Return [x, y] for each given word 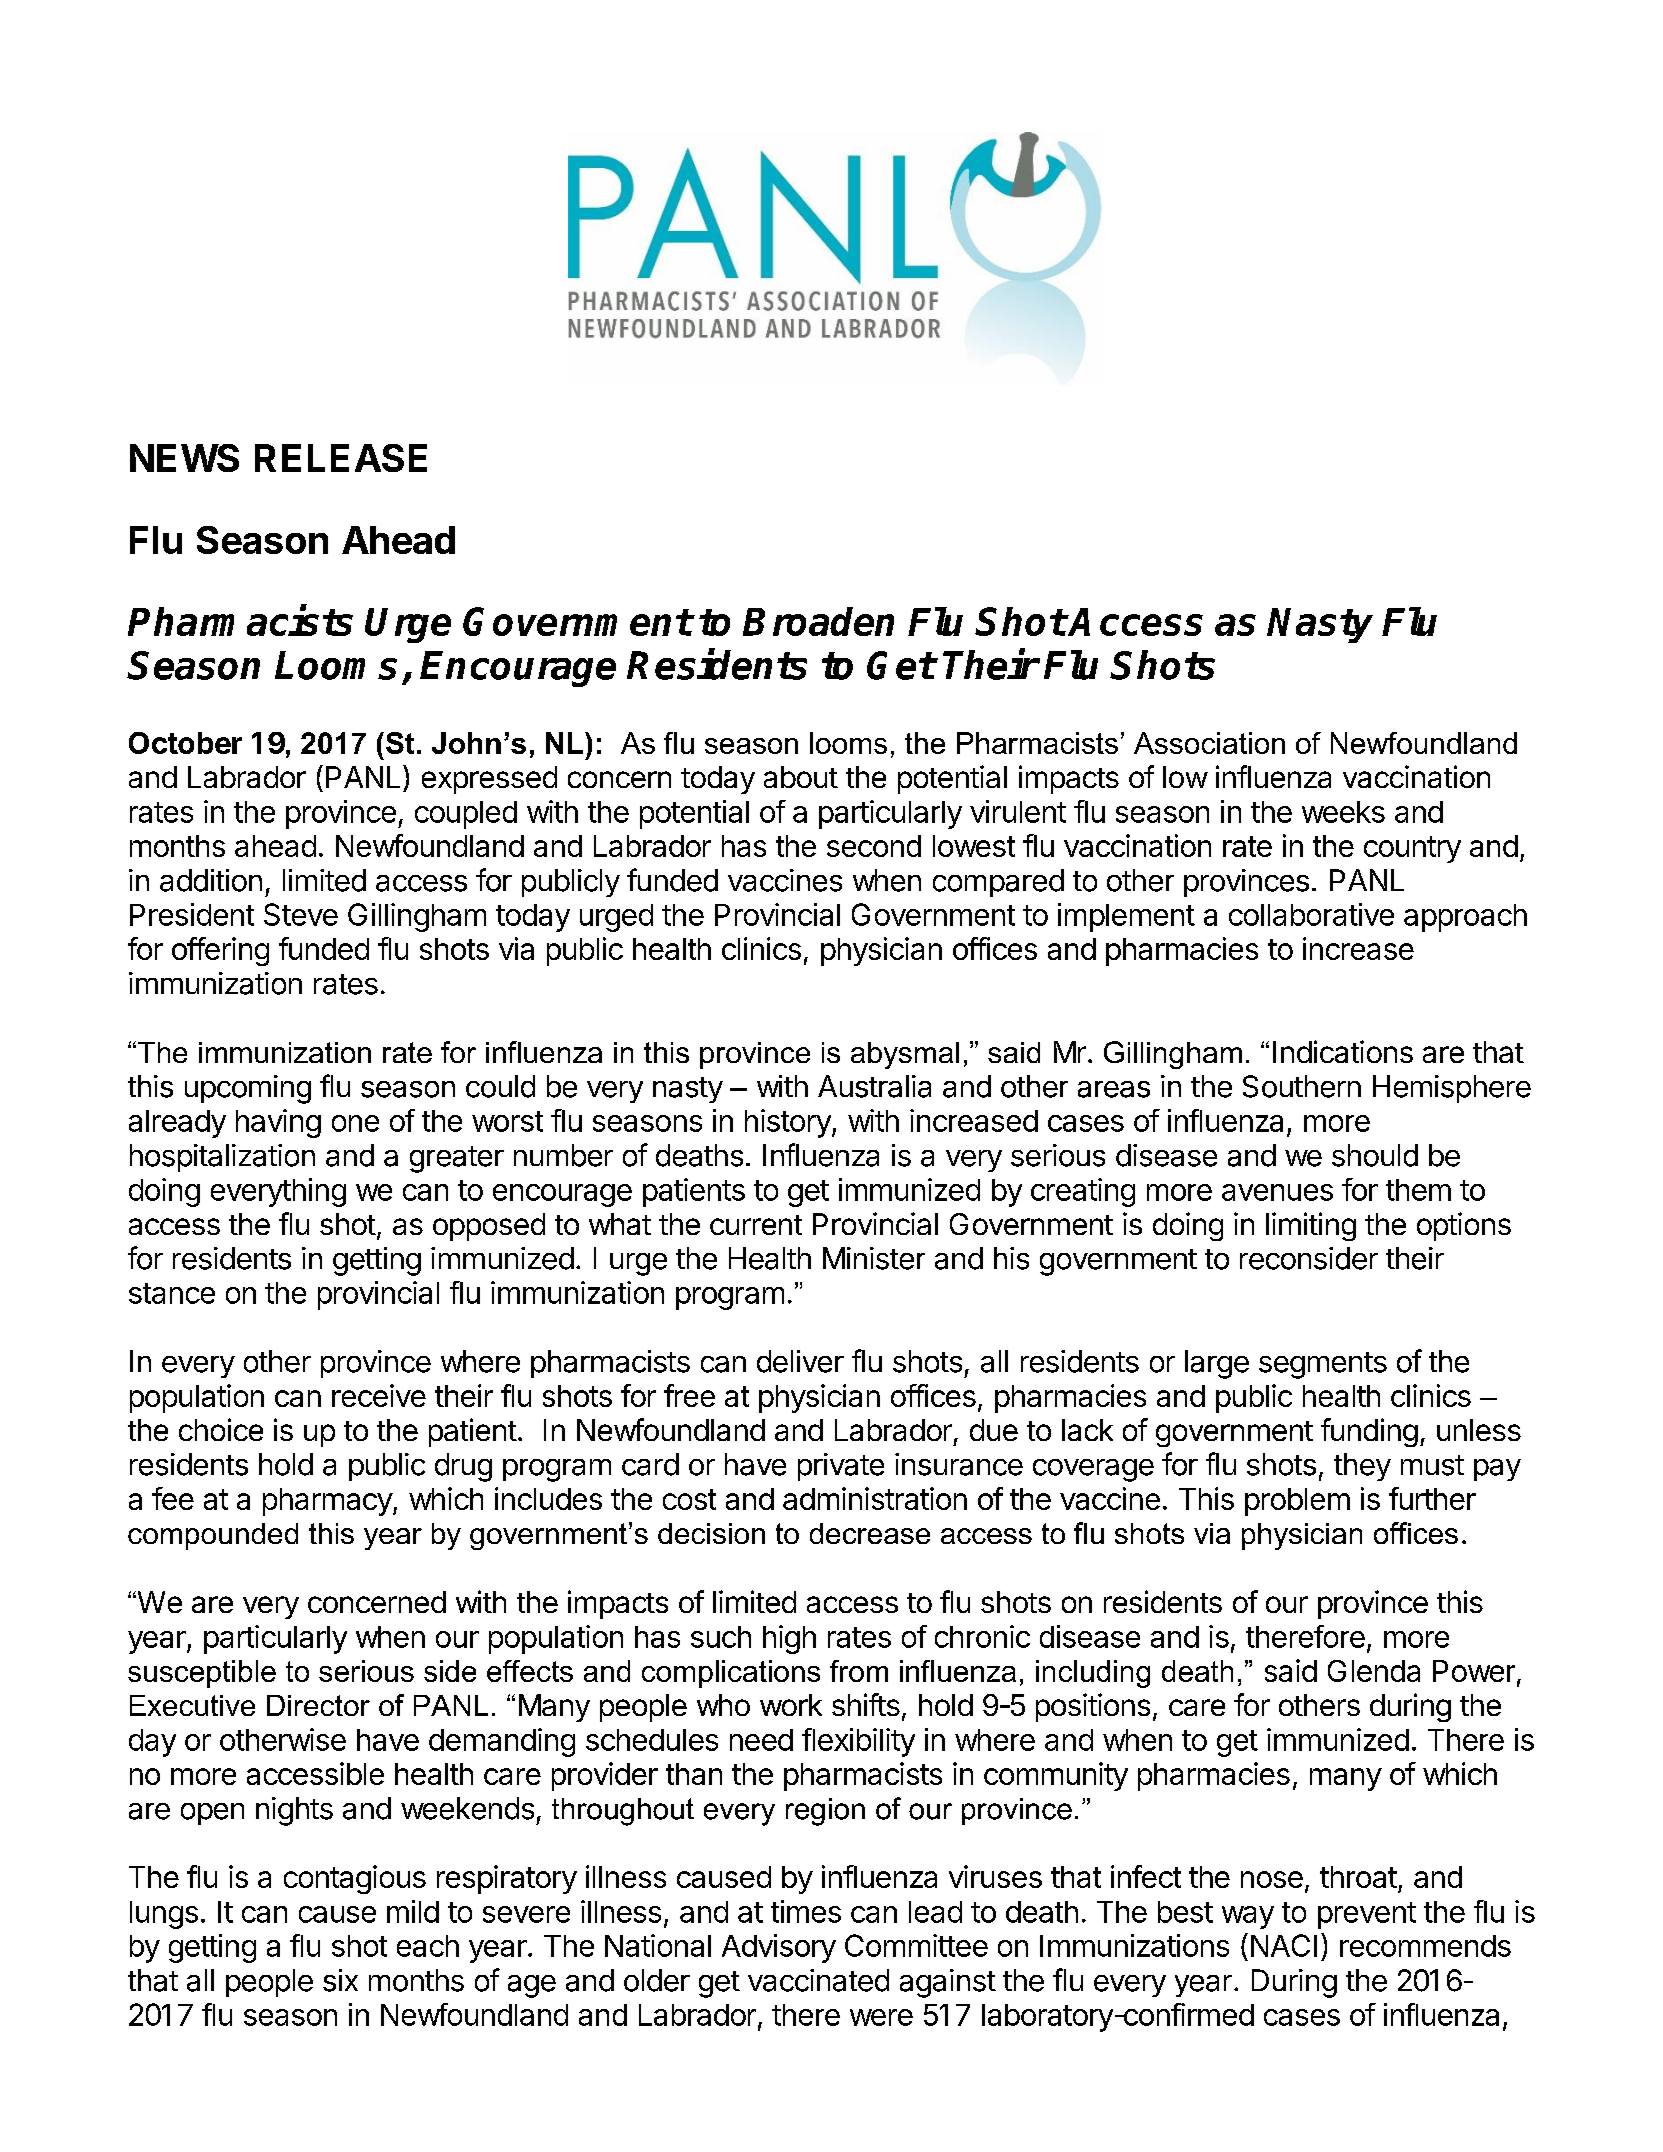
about [801, 777]
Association [1209, 743]
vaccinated [818, 1980]
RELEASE [341, 458]
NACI [1284, 1945]
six [340, 1980]
